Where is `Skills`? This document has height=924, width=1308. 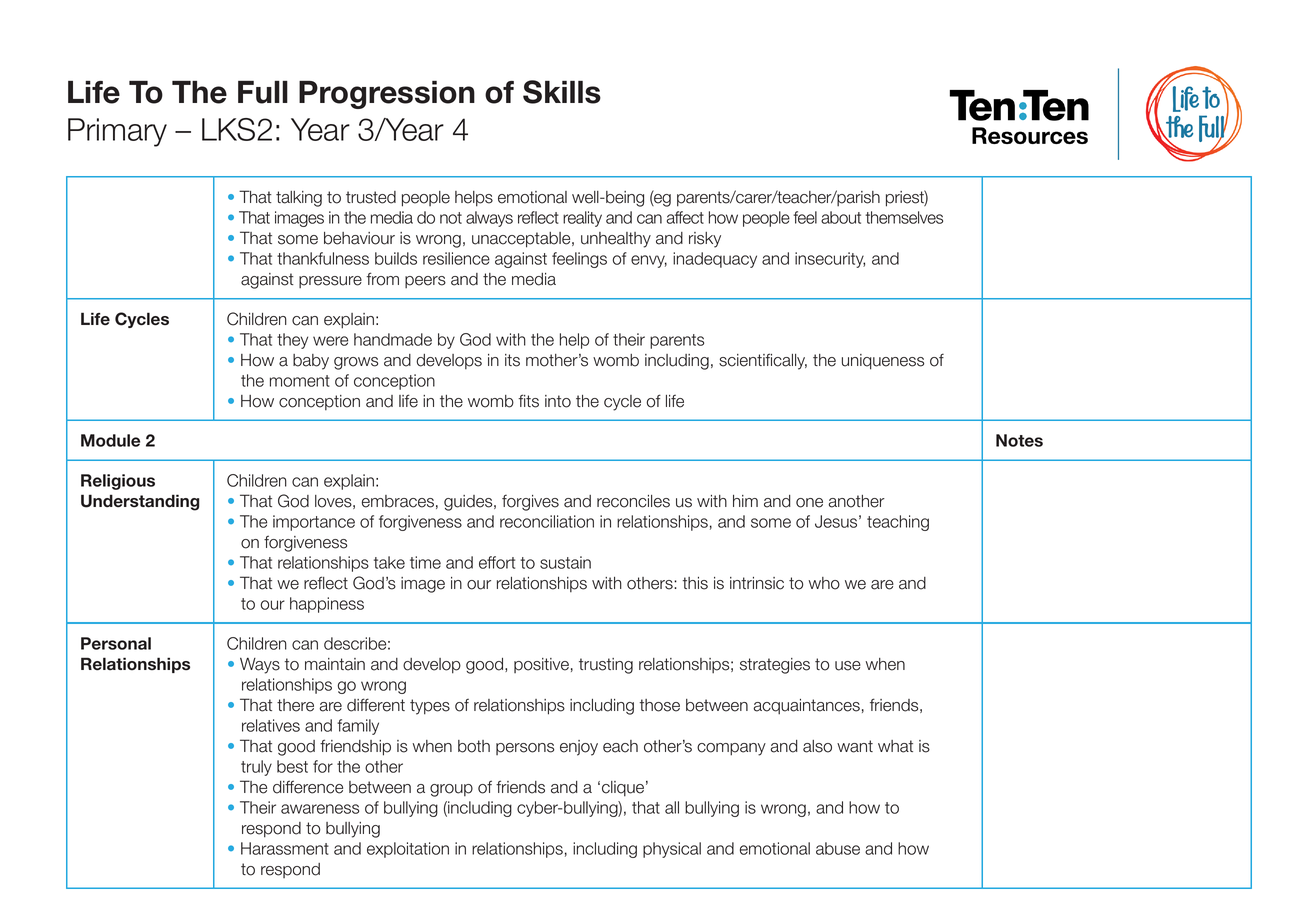
Skills is located at coordinates (562, 92).
